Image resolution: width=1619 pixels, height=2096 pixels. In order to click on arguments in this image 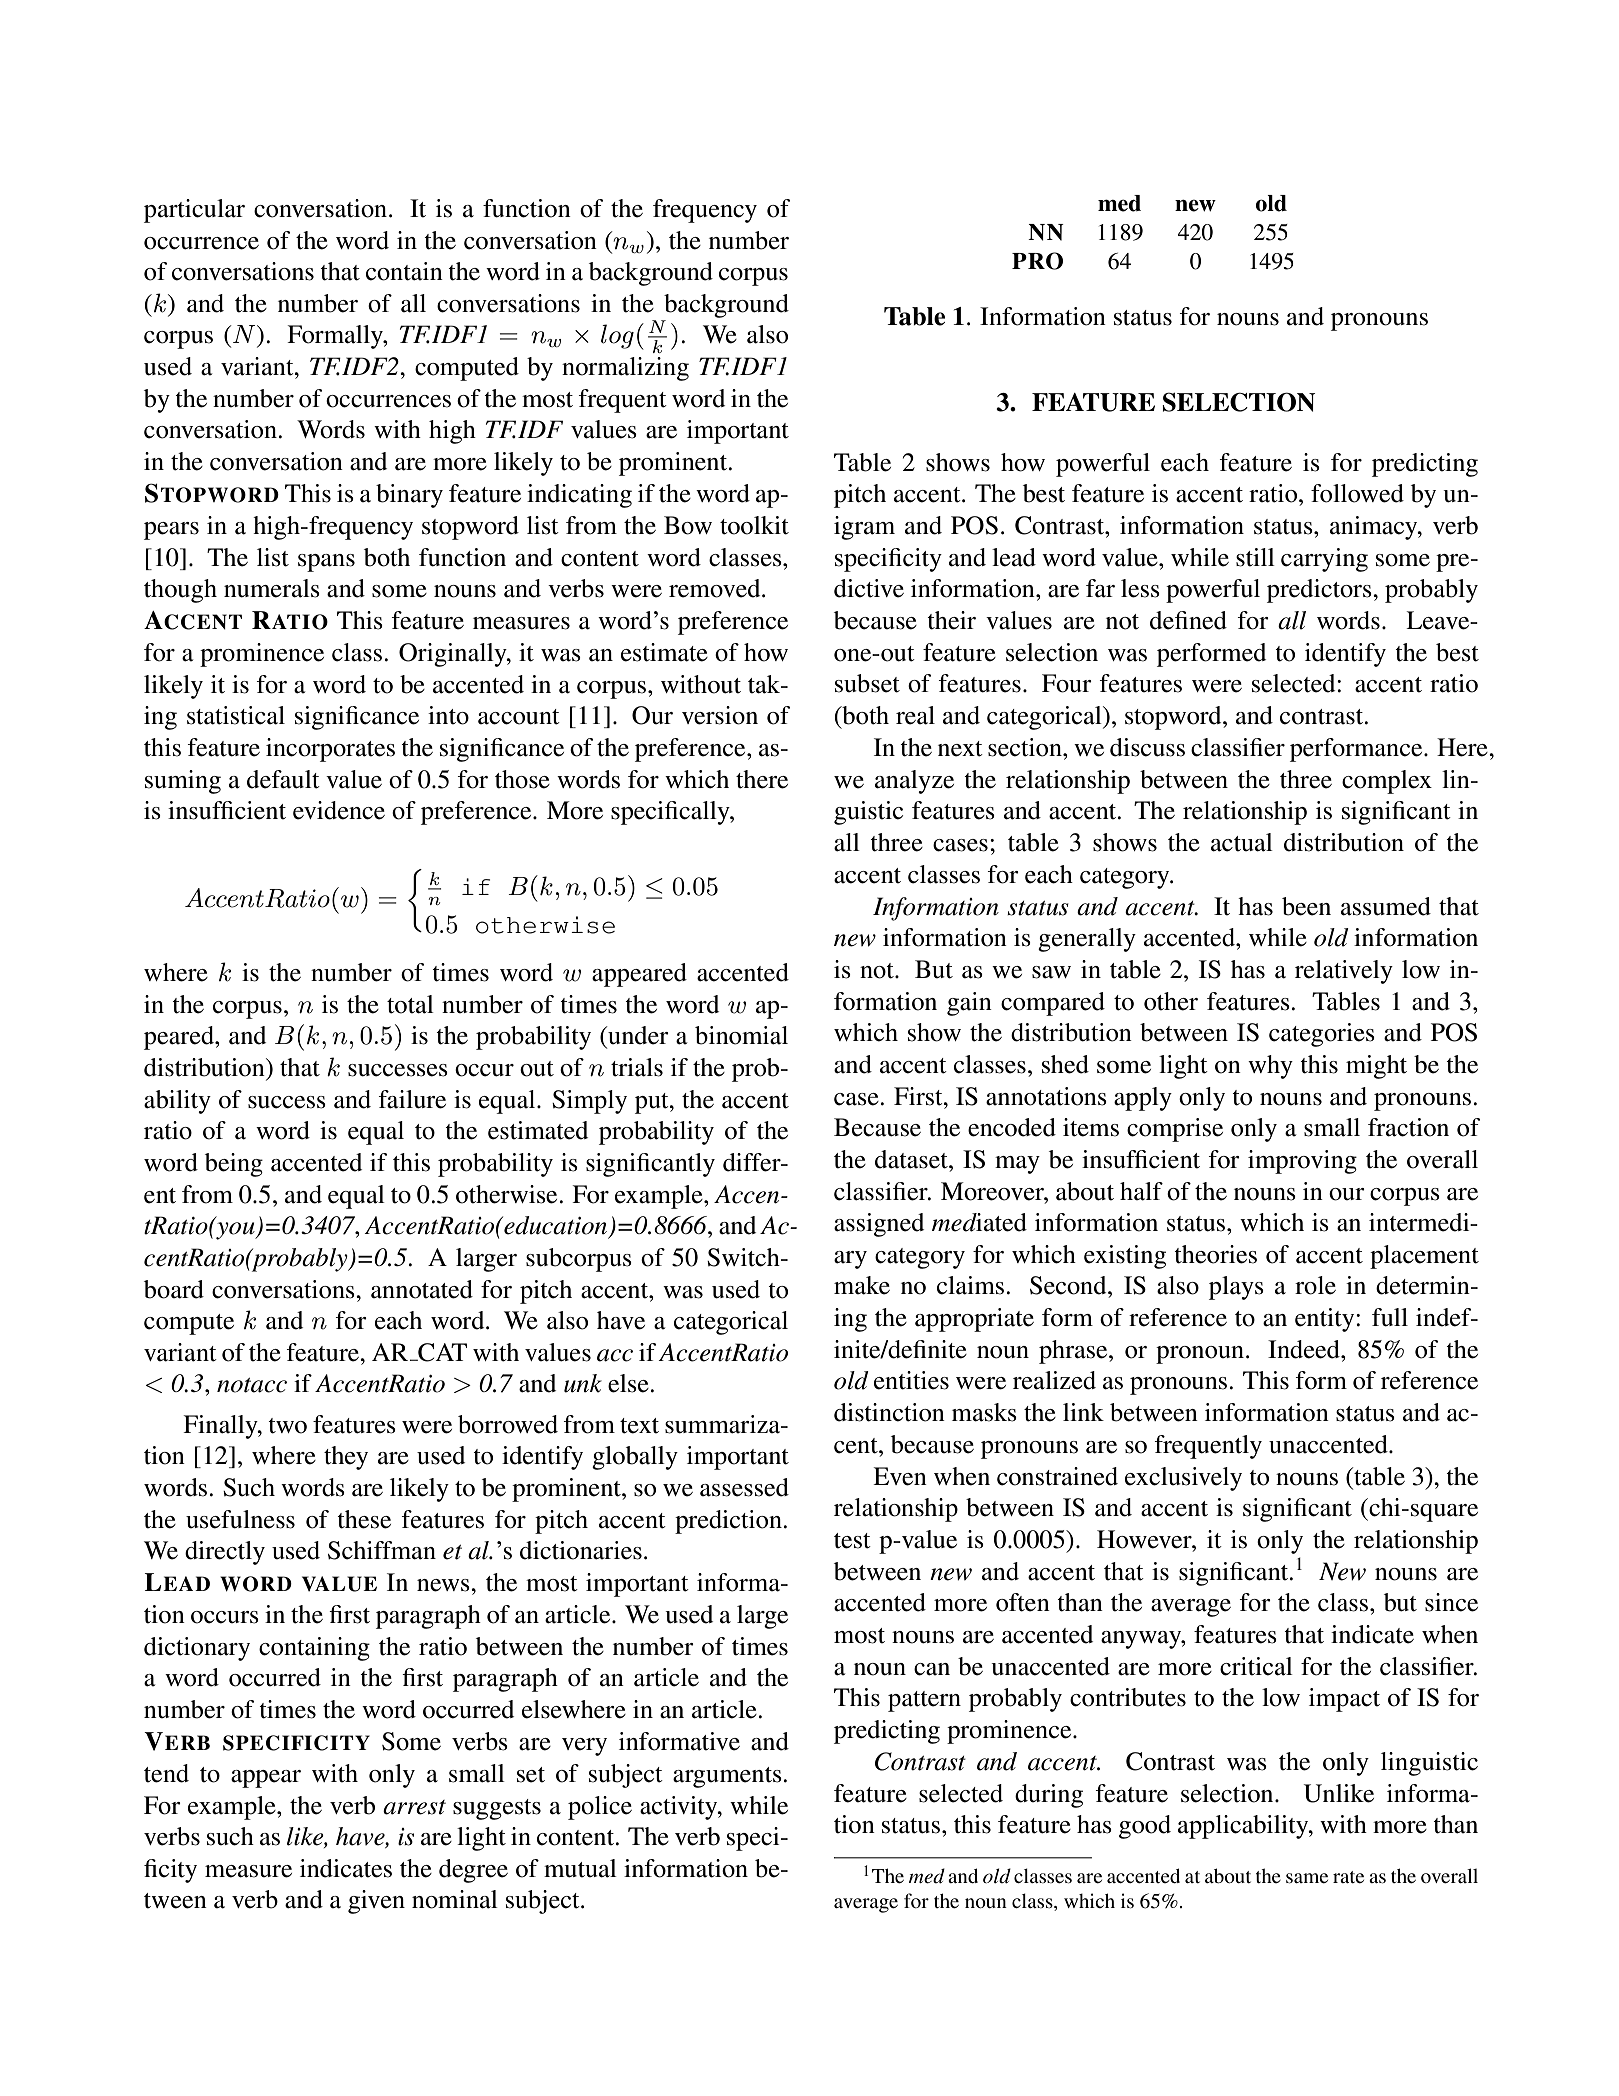, I will do `click(728, 1777)`.
